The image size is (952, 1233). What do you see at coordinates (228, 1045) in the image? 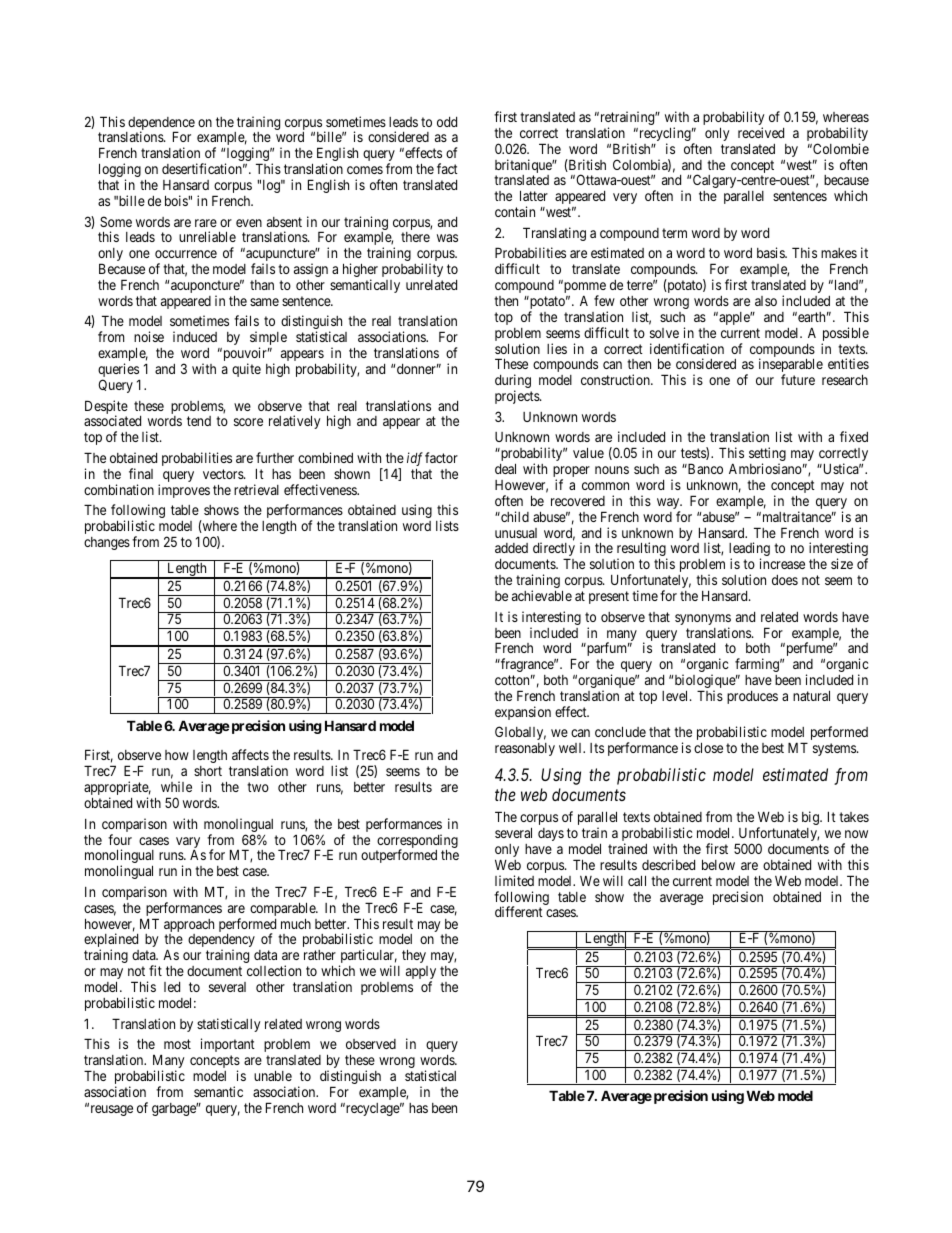
I see `important` at bounding box center [228, 1045].
